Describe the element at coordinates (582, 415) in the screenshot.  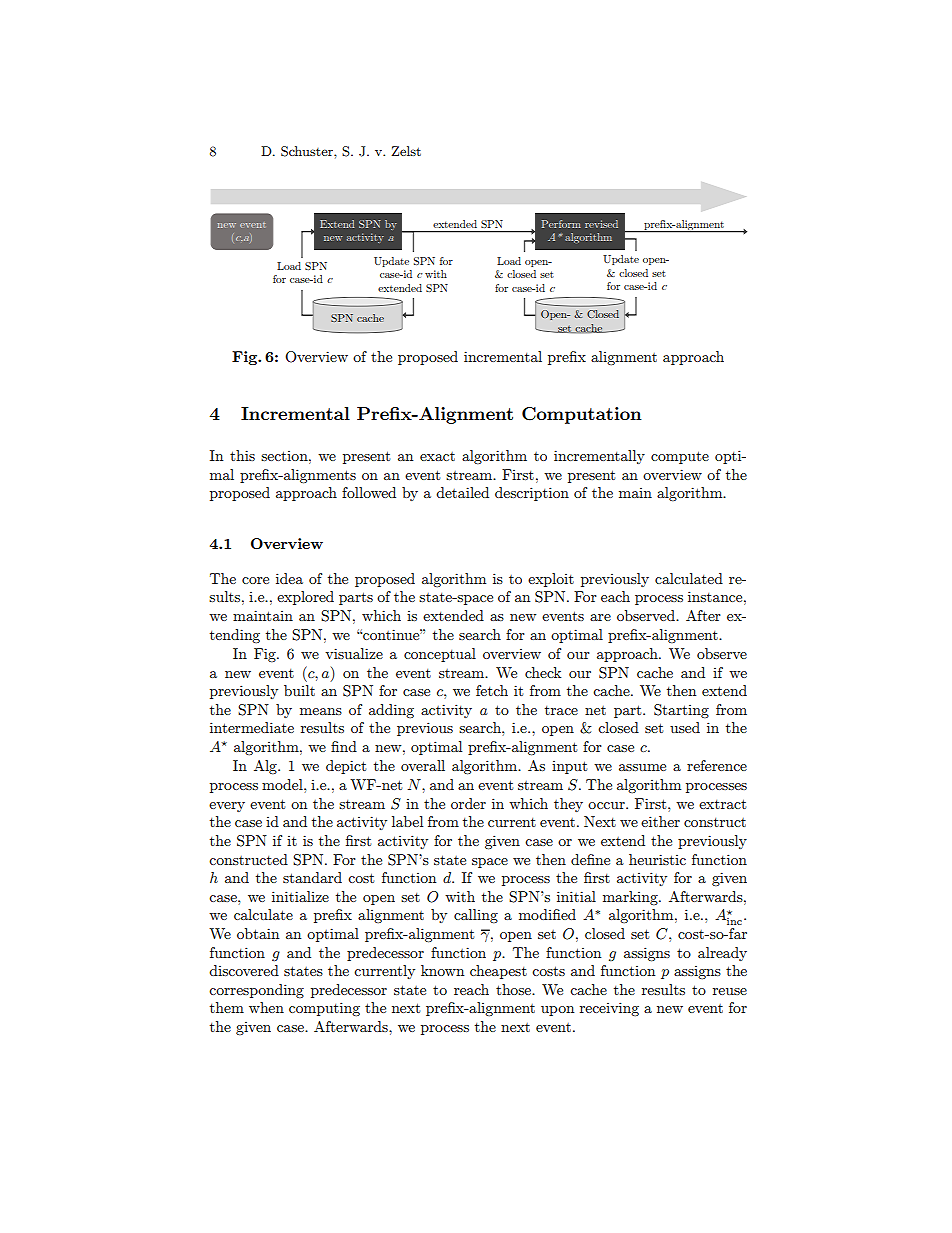
I see `Computation` at that location.
